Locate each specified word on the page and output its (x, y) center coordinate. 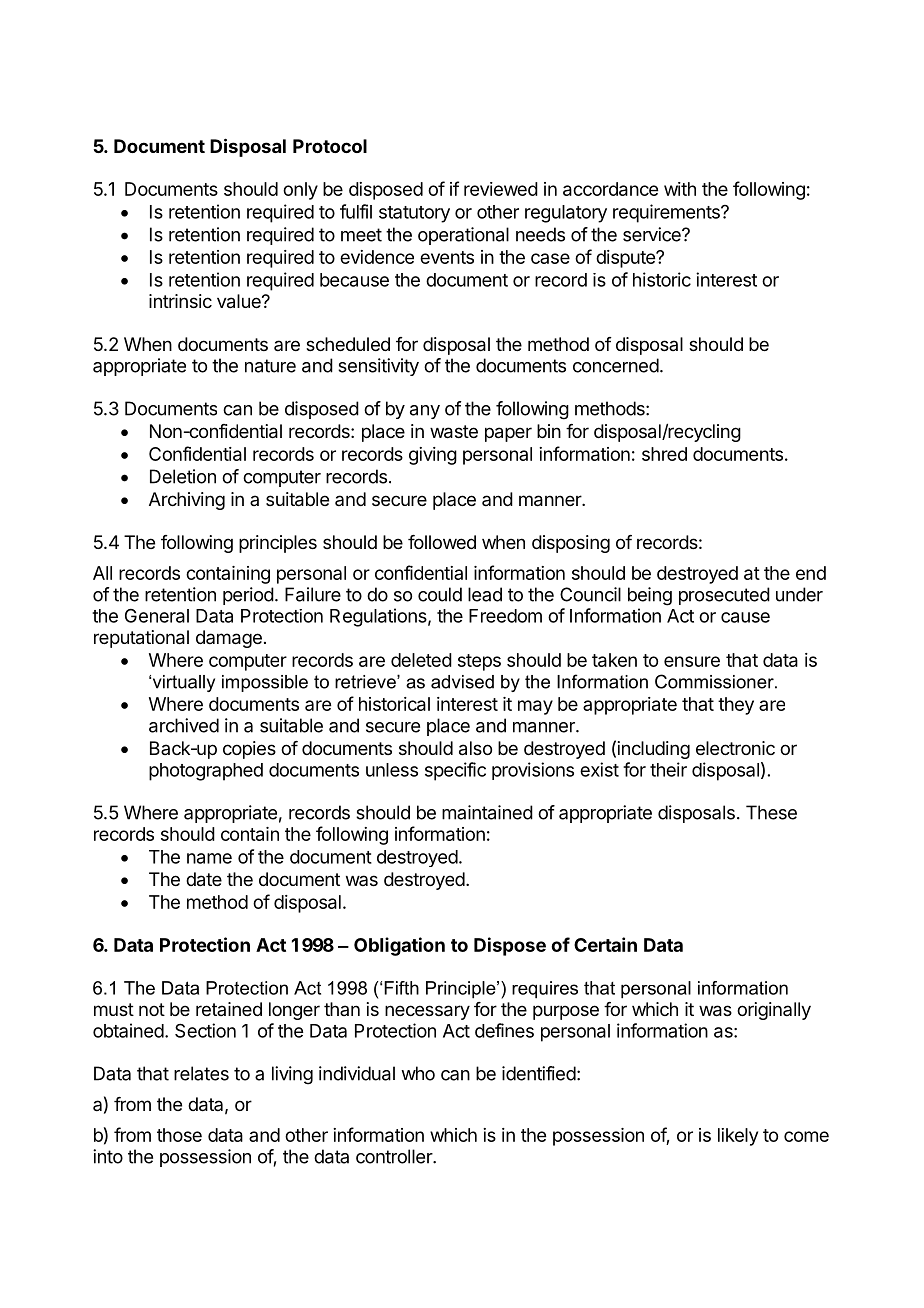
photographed (206, 772)
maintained (487, 812)
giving (433, 456)
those (179, 1135)
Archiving (187, 501)
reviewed (501, 189)
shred (664, 454)
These (771, 812)
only (300, 191)
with (680, 189)
